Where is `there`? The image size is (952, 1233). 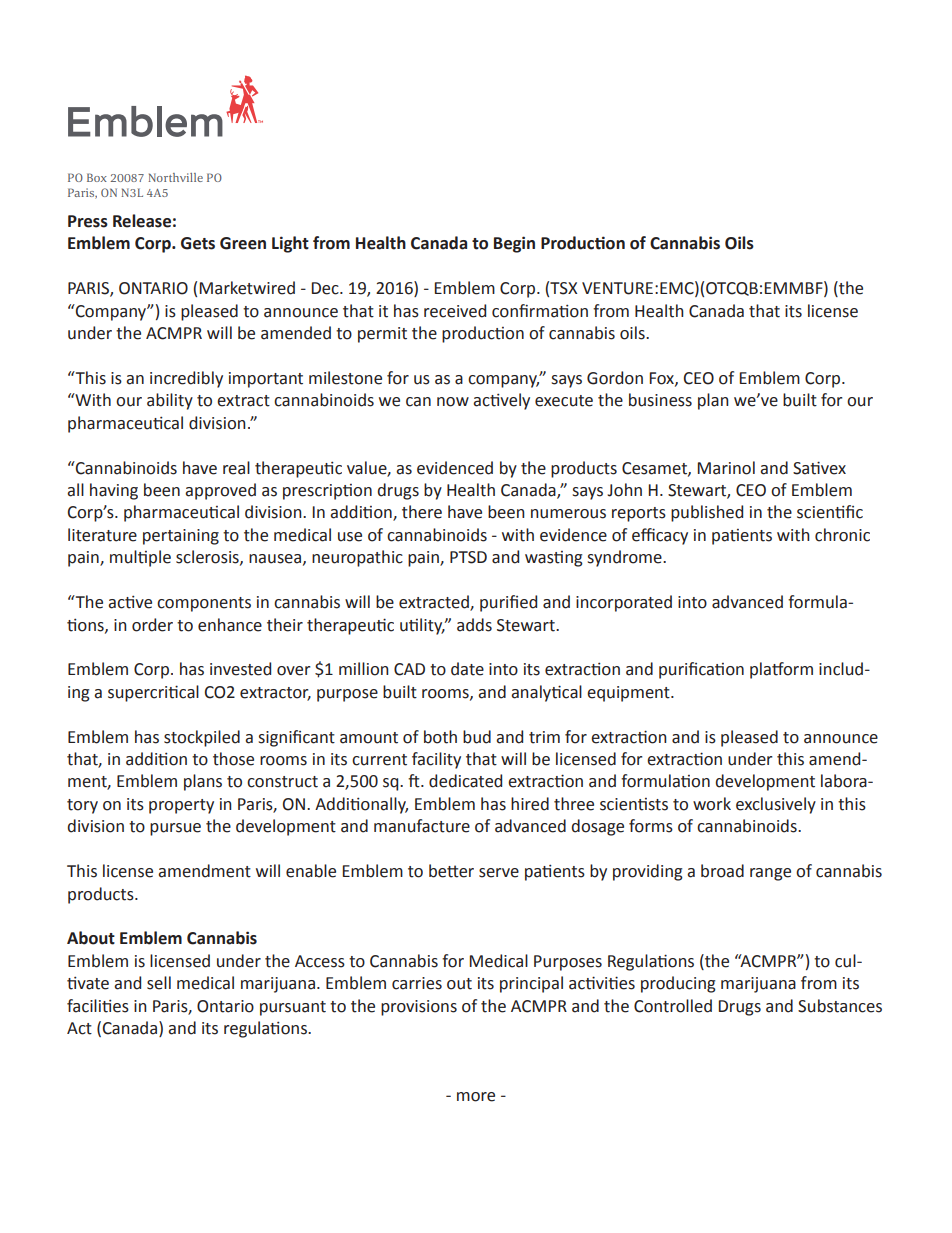 there is located at coordinates (422, 512).
